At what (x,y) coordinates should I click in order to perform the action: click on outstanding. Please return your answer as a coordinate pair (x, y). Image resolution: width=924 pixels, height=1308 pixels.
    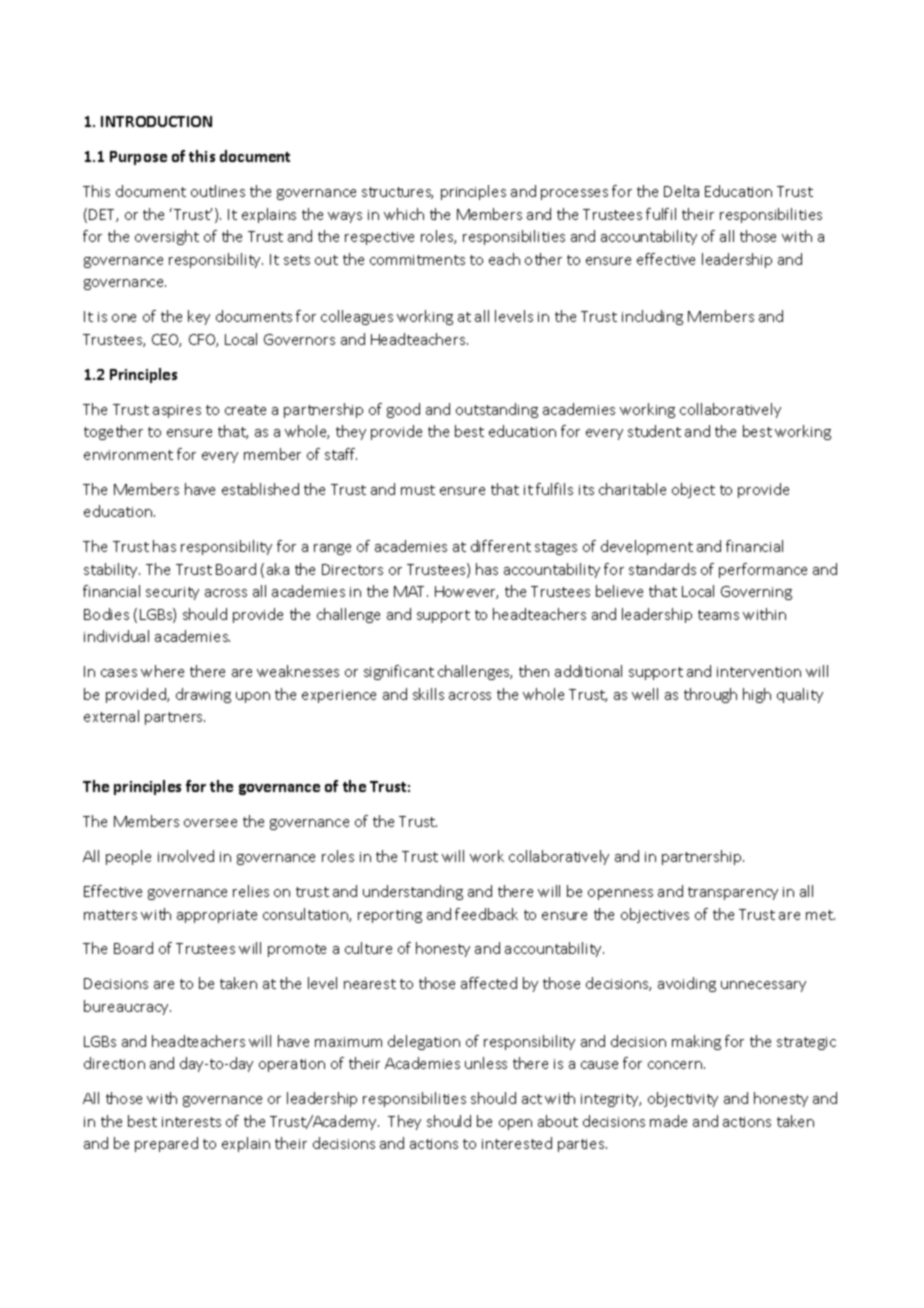
    Looking at the image, I should click on (497, 410).
